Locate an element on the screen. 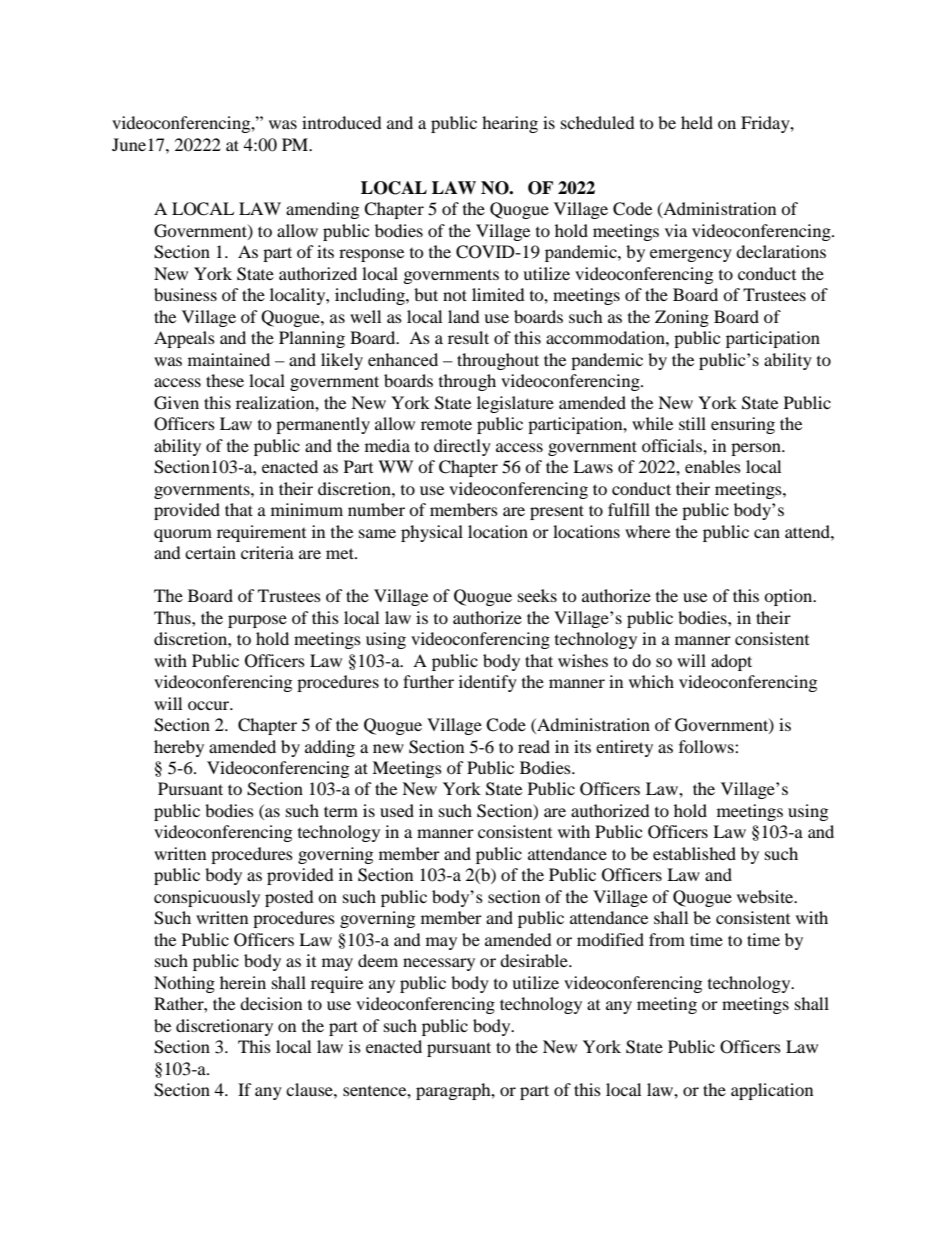 The image size is (952, 1233). introduced is located at coordinates (342, 122).
